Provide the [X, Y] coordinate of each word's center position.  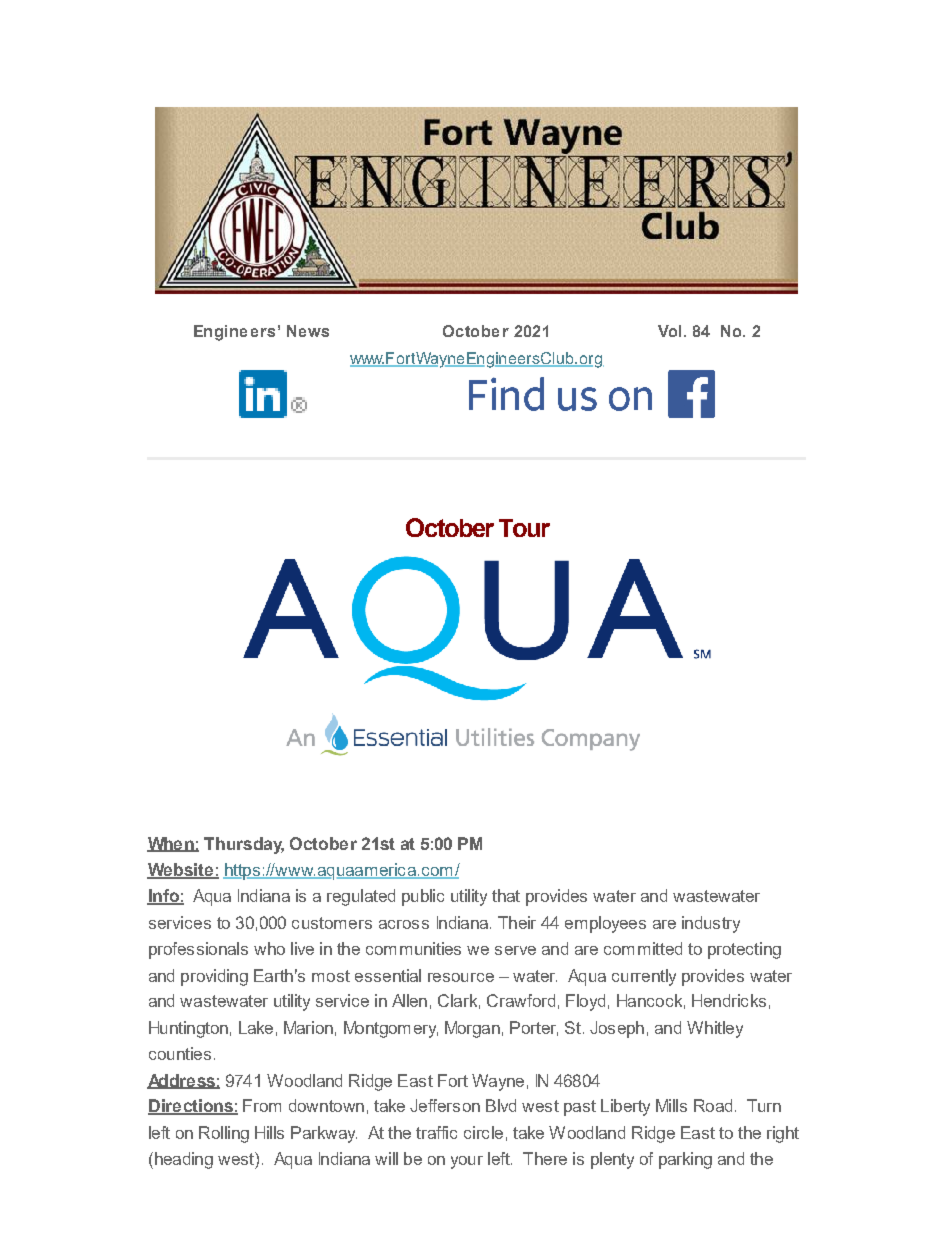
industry [711, 924]
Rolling [224, 1134]
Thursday [244, 845]
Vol [669, 331]
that [506, 895]
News [308, 331]
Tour [524, 528]
